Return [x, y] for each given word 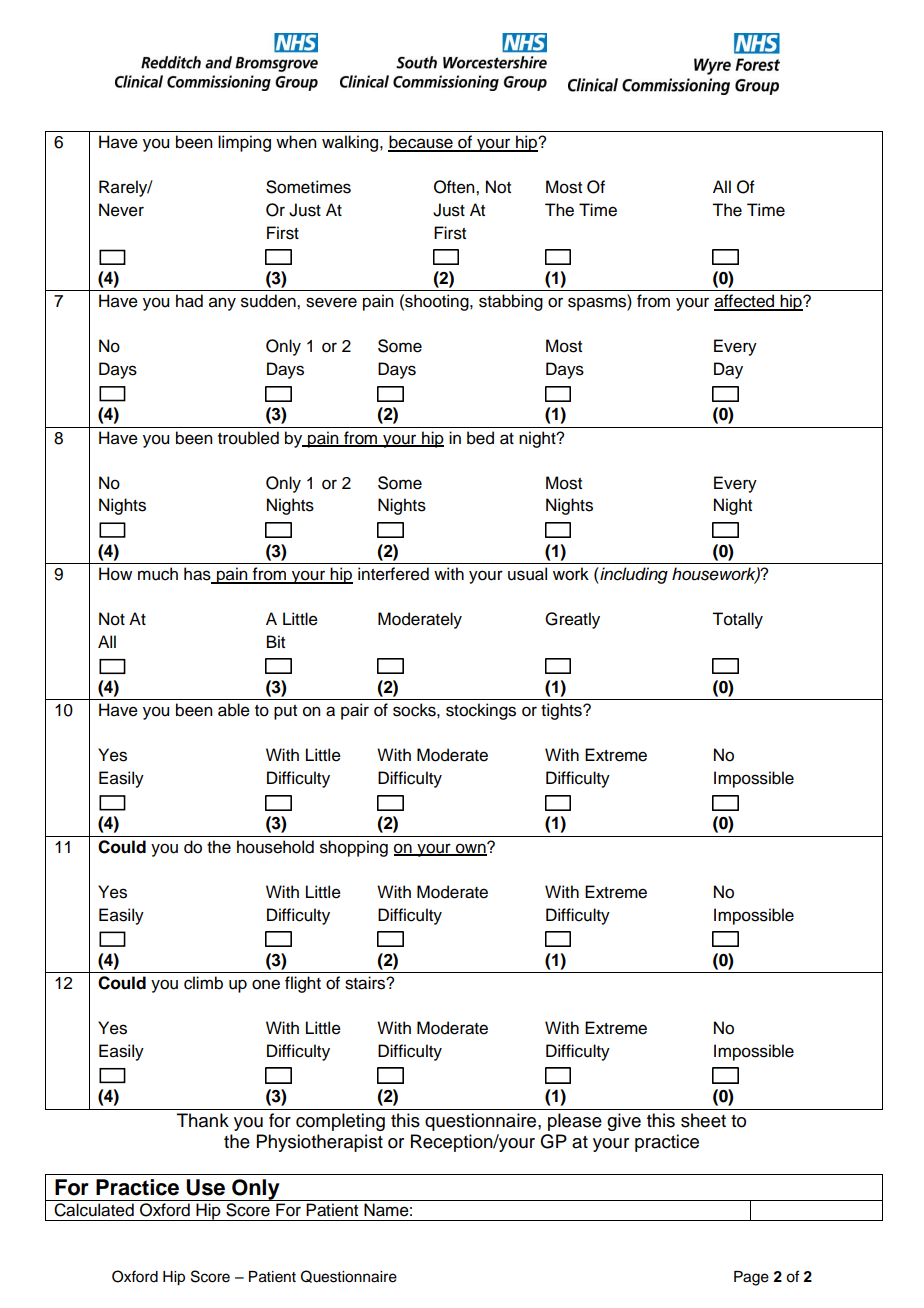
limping [244, 143]
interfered [393, 574]
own [471, 849]
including [633, 575]
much [158, 574]
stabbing [511, 302]
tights [562, 711]
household [275, 847]
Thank [203, 1120]
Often [455, 187]
